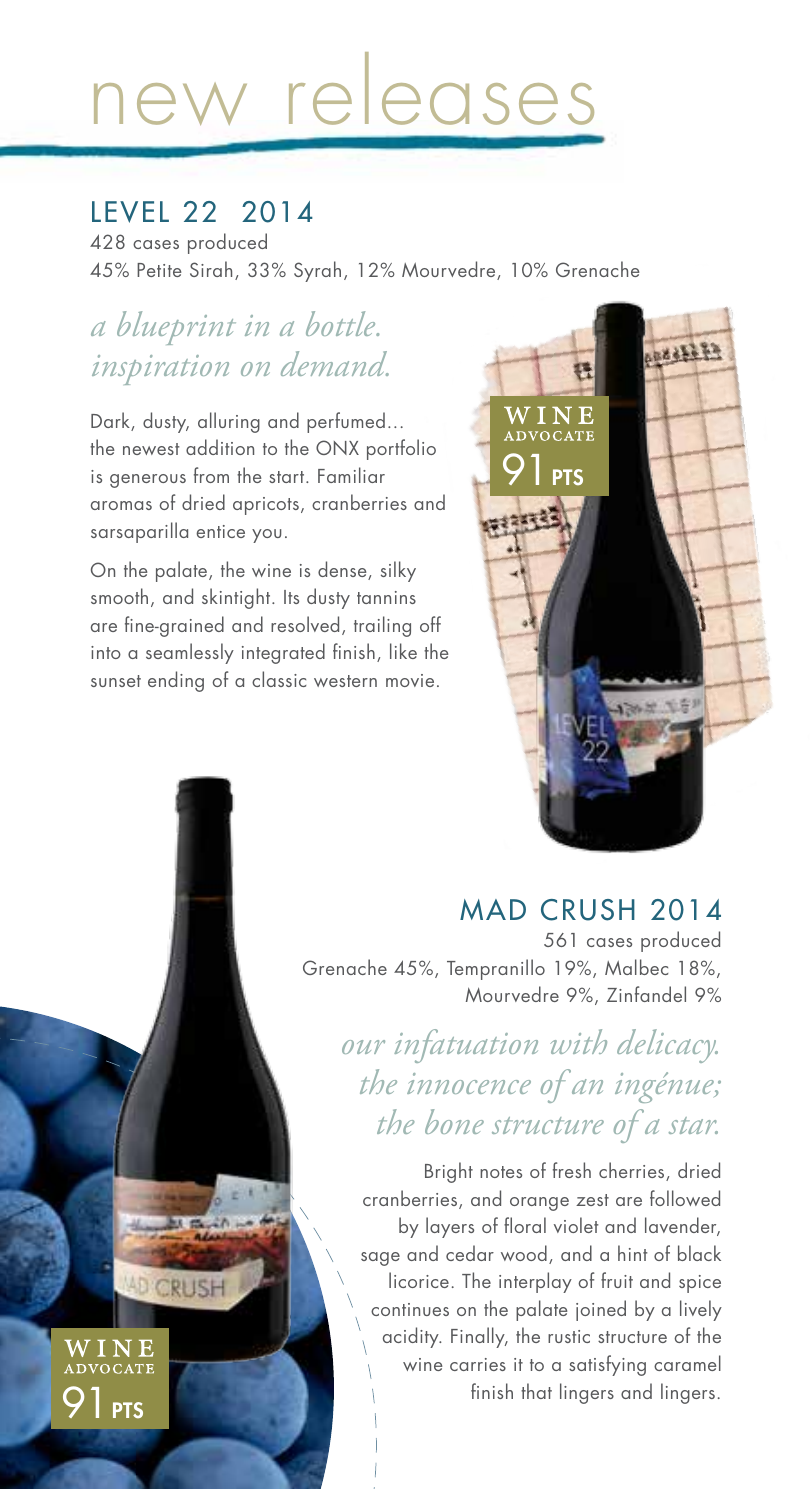 Image resolution: width=812 pixels, height=1489 pixels. Describe the element at coordinates (430, 624) in the document. I see `off` at that location.
